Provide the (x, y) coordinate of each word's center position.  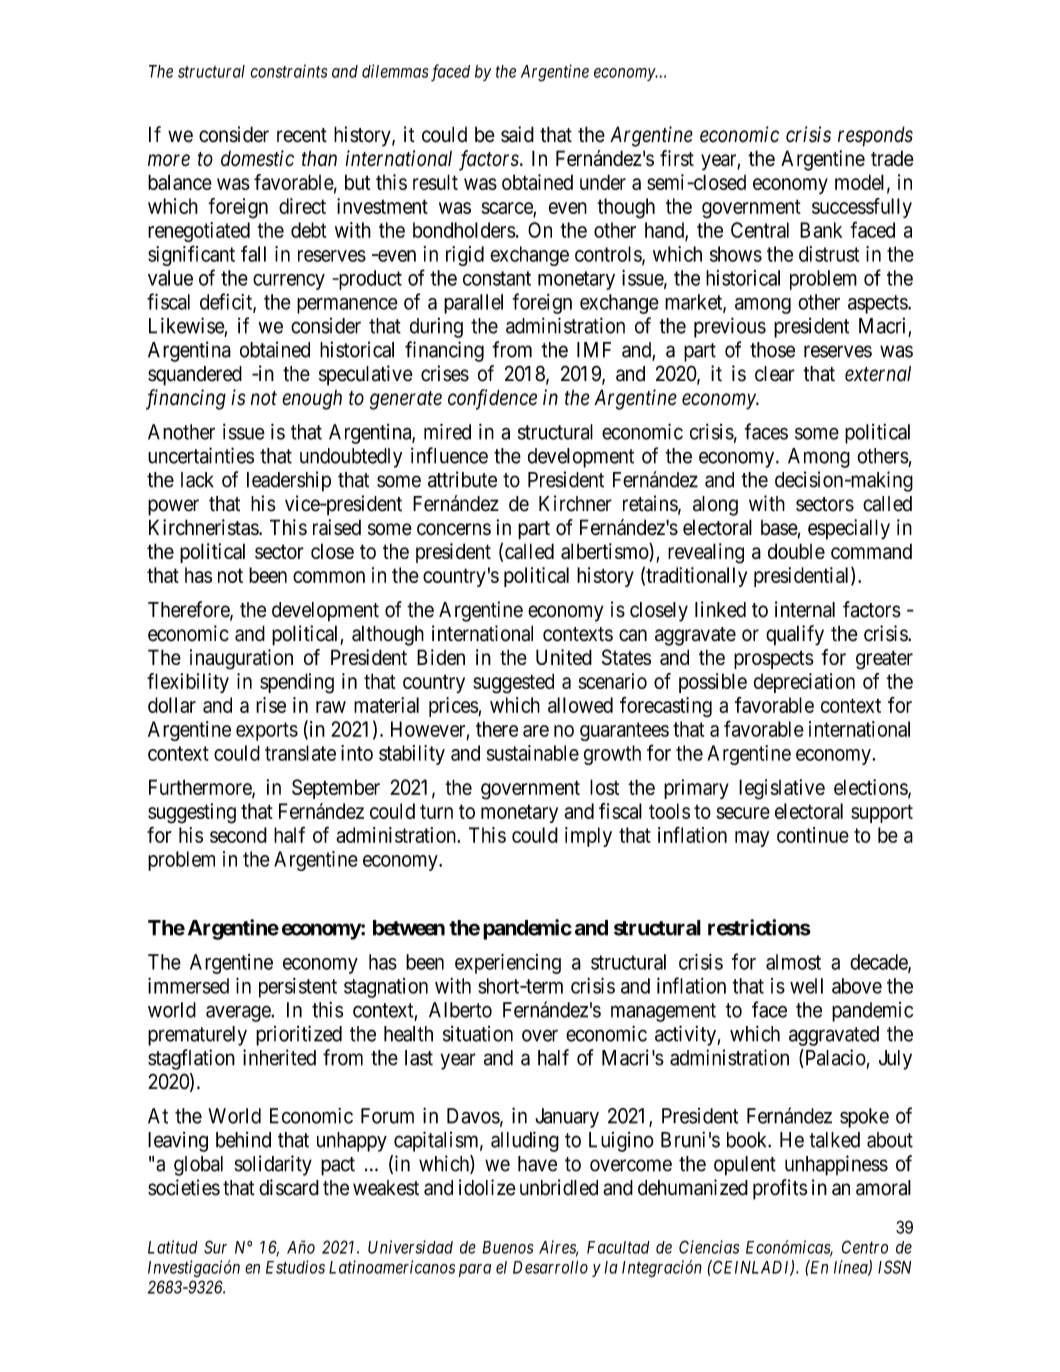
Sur (215, 1247)
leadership (289, 481)
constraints (288, 71)
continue (813, 835)
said (517, 134)
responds (875, 136)
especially (849, 529)
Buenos (507, 1247)
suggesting (192, 813)
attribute (462, 479)
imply (588, 837)
